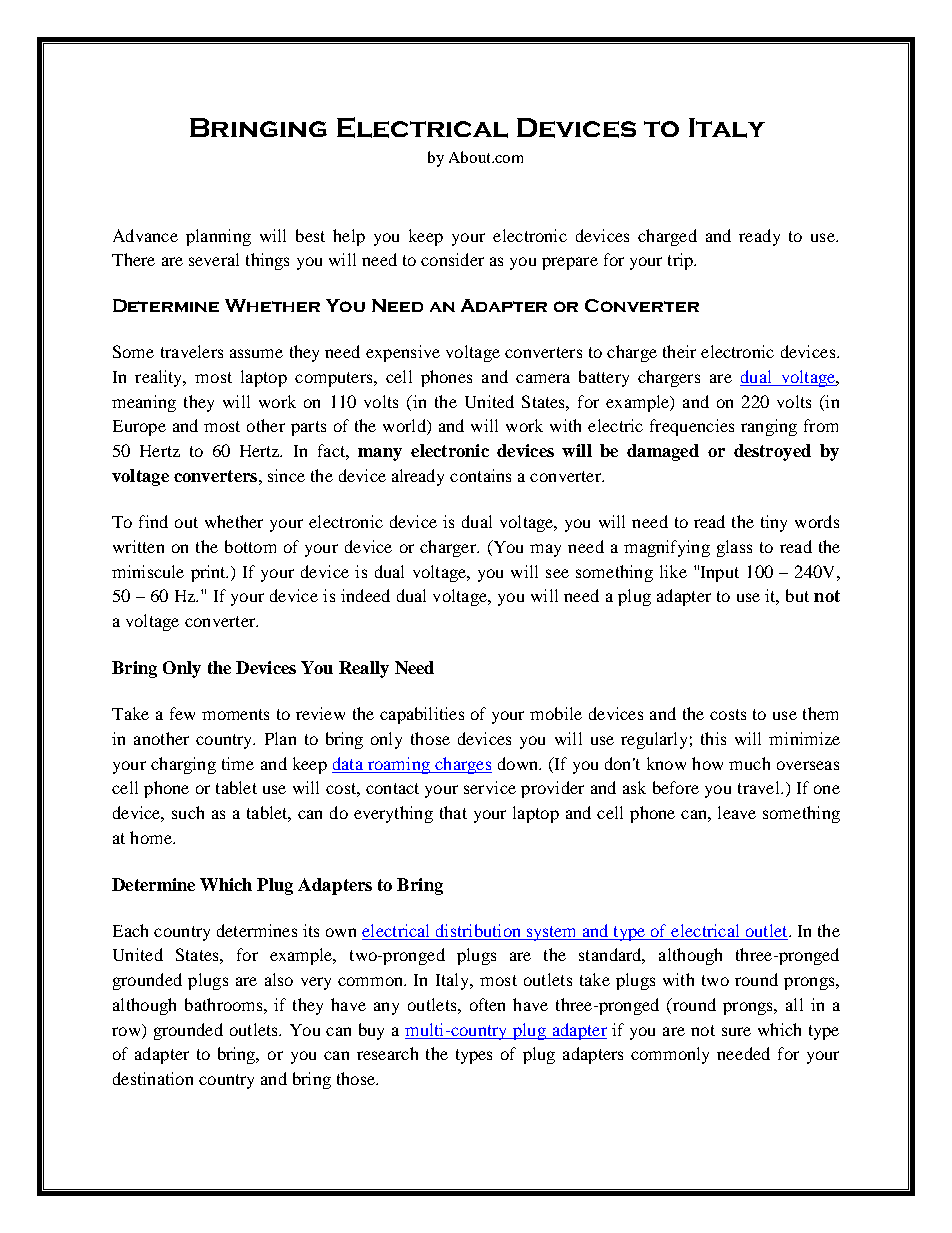  Describe the element at coordinates (152, 837) in the page. I see `home` at that location.
